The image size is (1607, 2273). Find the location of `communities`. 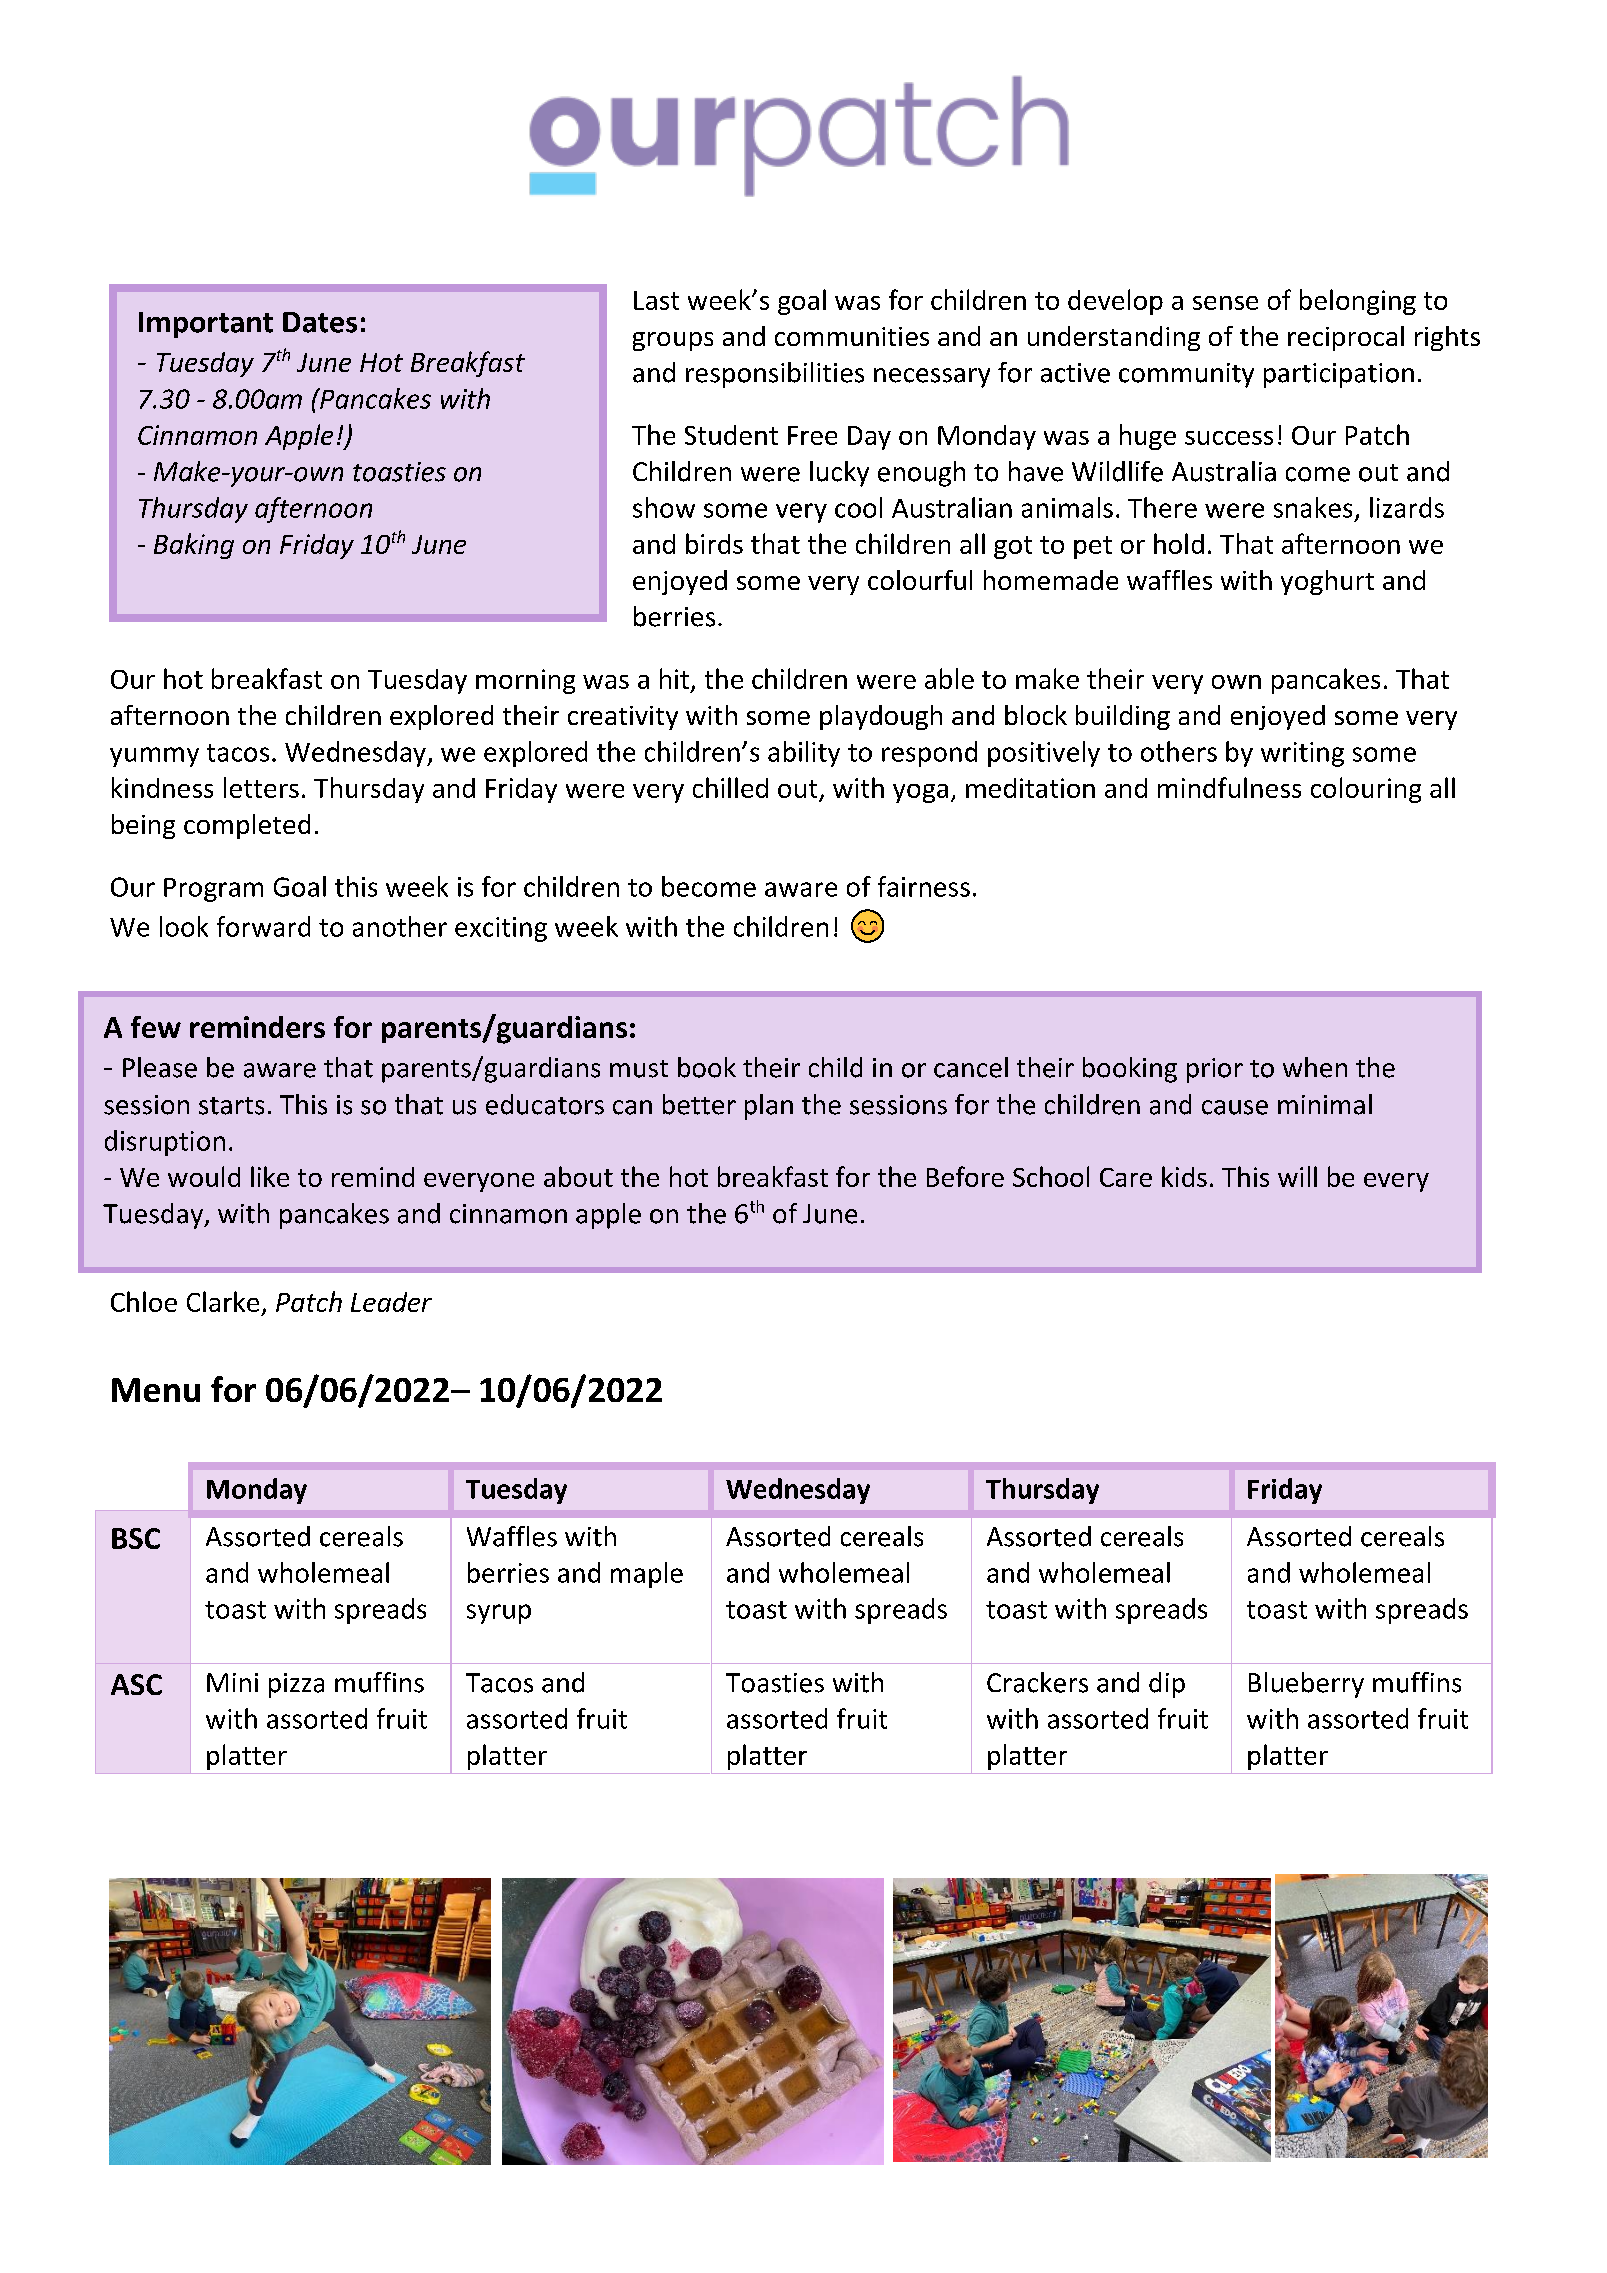

communities is located at coordinates (852, 336).
